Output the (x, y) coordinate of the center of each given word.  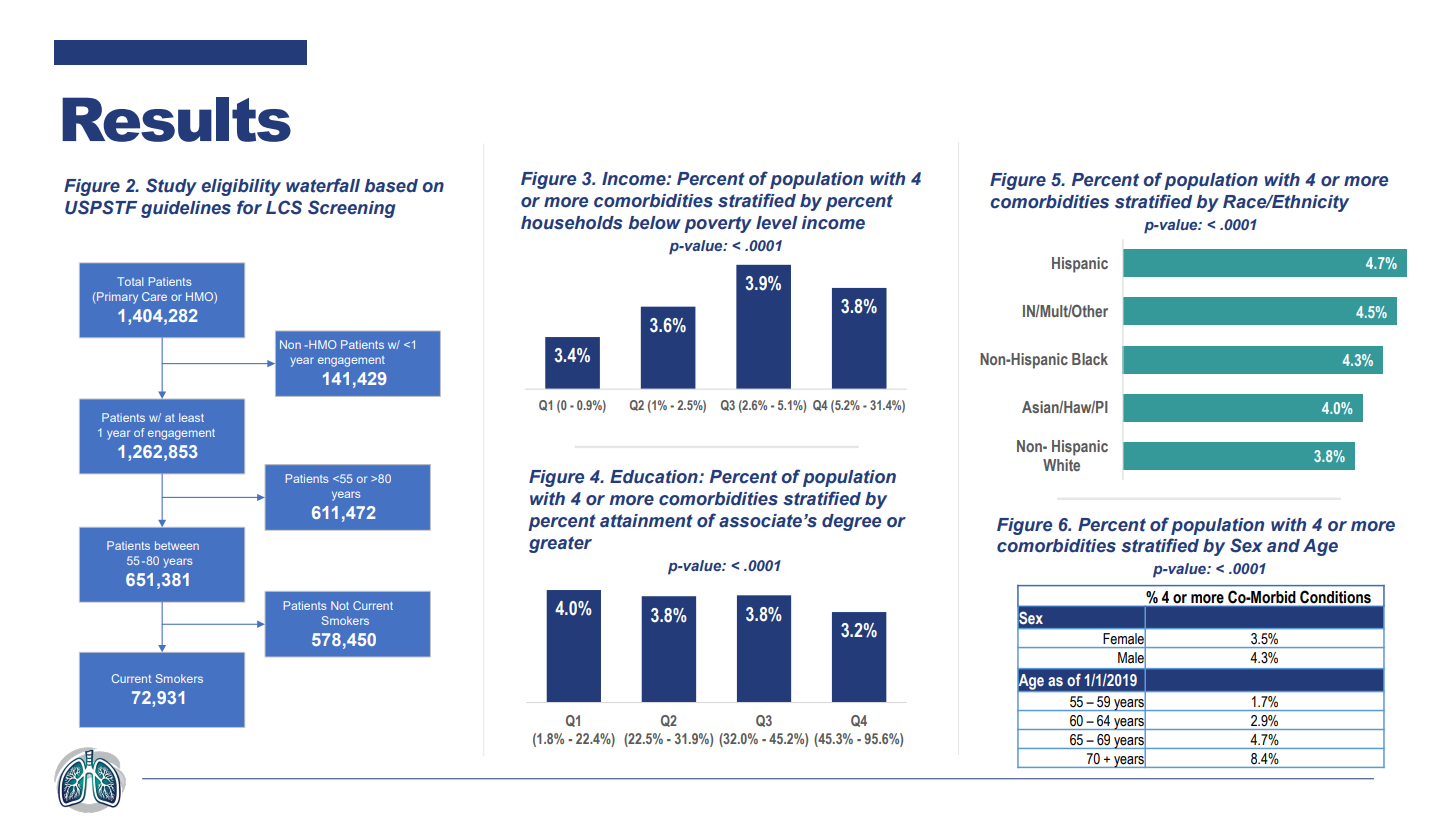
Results (176, 119)
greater (560, 544)
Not (340, 605)
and (1283, 545)
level (777, 223)
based (391, 186)
